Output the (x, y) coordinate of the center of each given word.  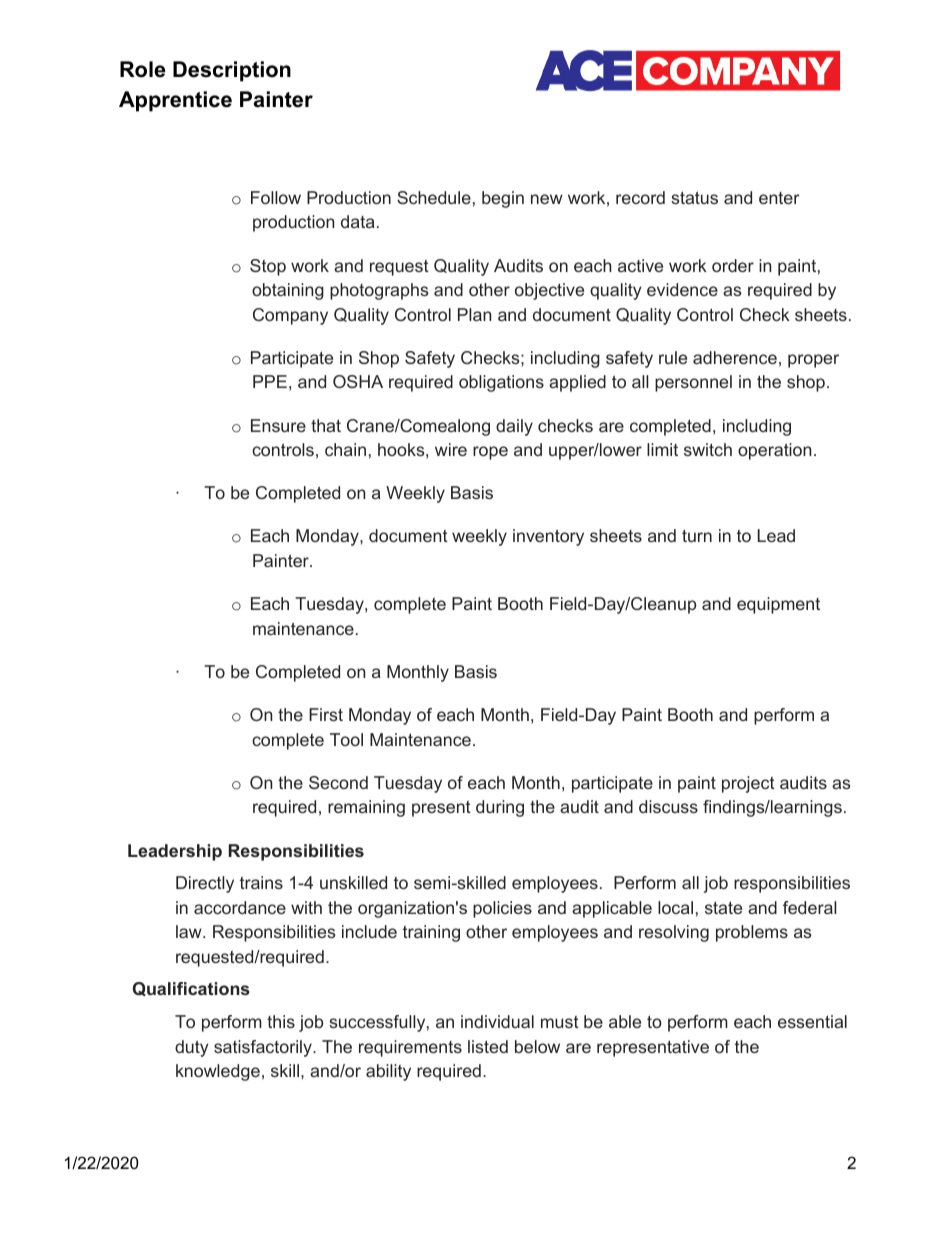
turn (697, 536)
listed (488, 1046)
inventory (548, 537)
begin (503, 199)
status (694, 198)
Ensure (278, 425)
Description (232, 71)
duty (192, 1048)
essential (812, 1021)
